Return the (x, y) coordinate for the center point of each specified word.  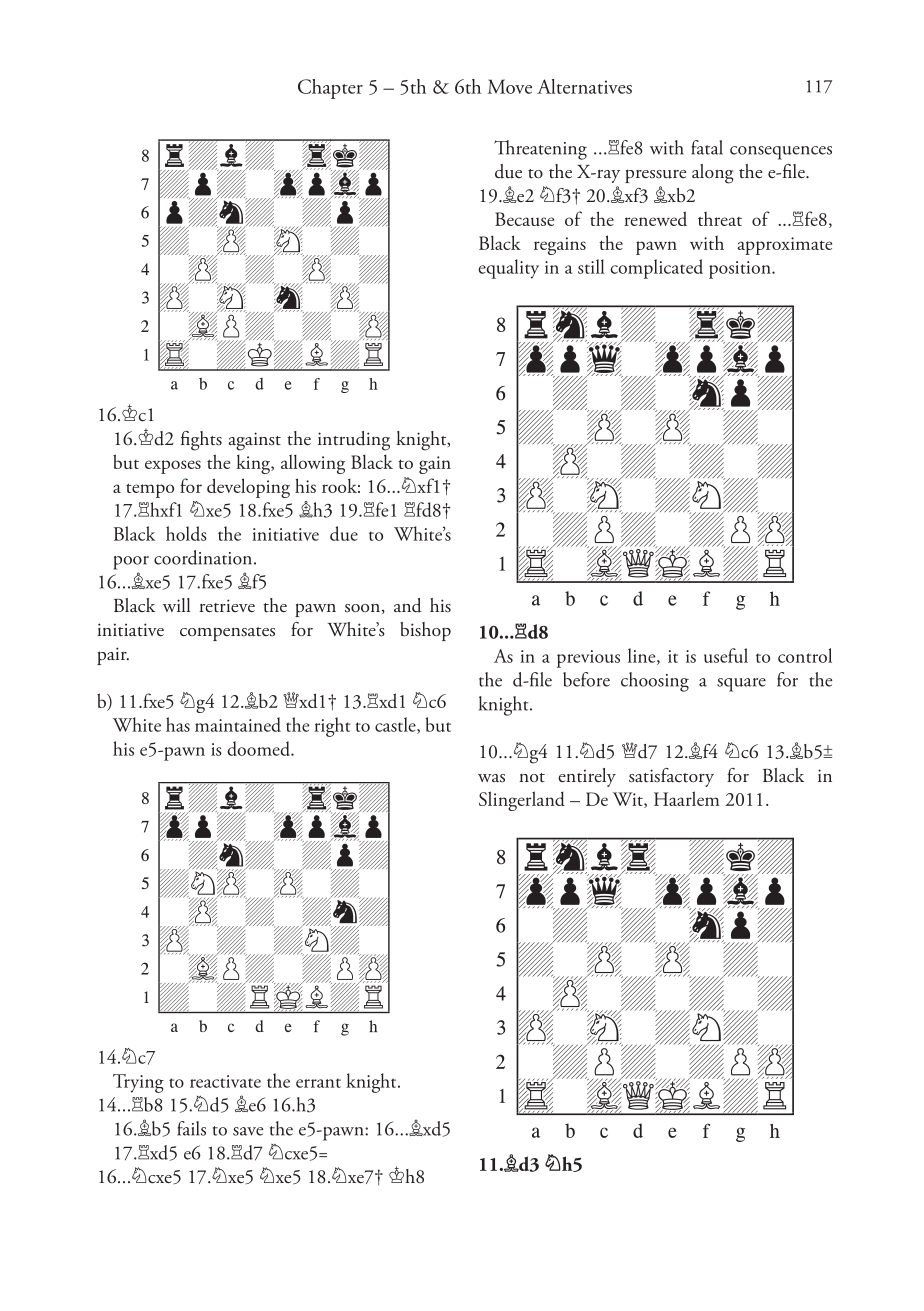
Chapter (330, 89)
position (741, 270)
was (491, 778)
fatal (707, 147)
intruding (354, 441)
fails (191, 1128)
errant (318, 1083)
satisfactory (671, 777)
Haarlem (687, 798)
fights (201, 441)
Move (510, 86)
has (178, 724)
